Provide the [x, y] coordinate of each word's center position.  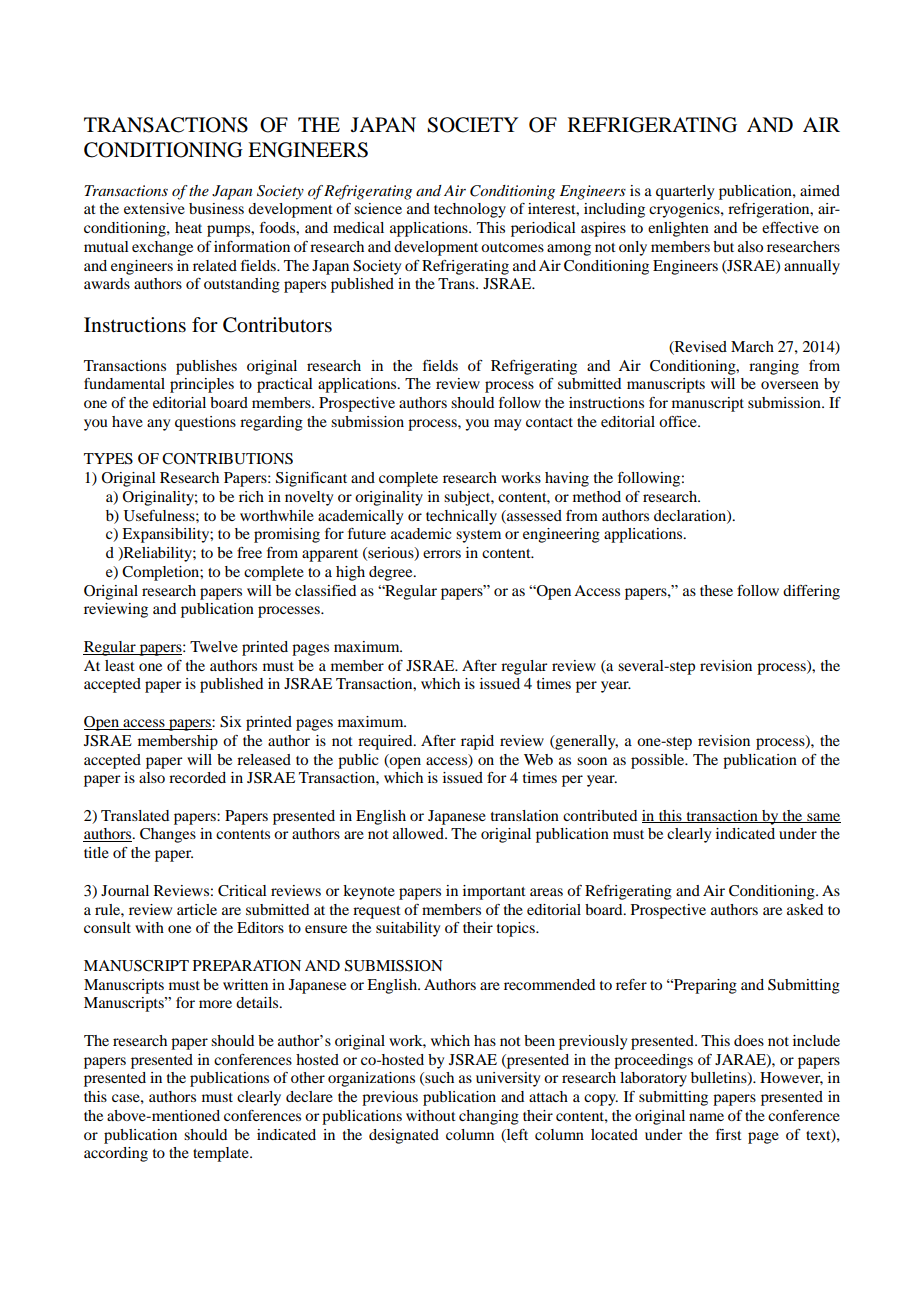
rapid [477, 742]
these [716, 590]
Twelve [214, 646]
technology [470, 210]
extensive [154, 208]
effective [790, 227]
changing [489, 1117]
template [222, 1154]
